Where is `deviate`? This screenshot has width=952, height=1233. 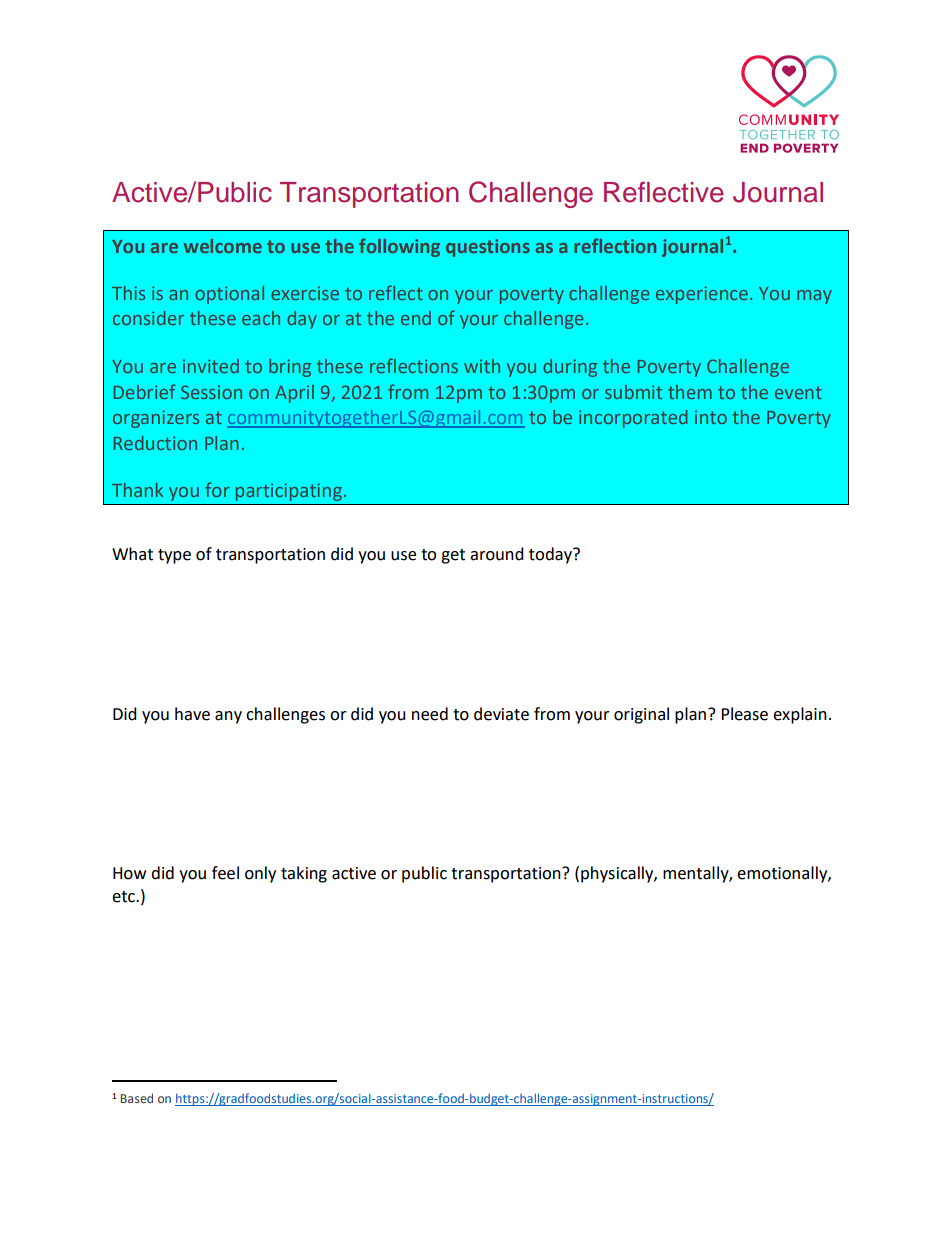
deviate is located at coordinates (501, 714).
